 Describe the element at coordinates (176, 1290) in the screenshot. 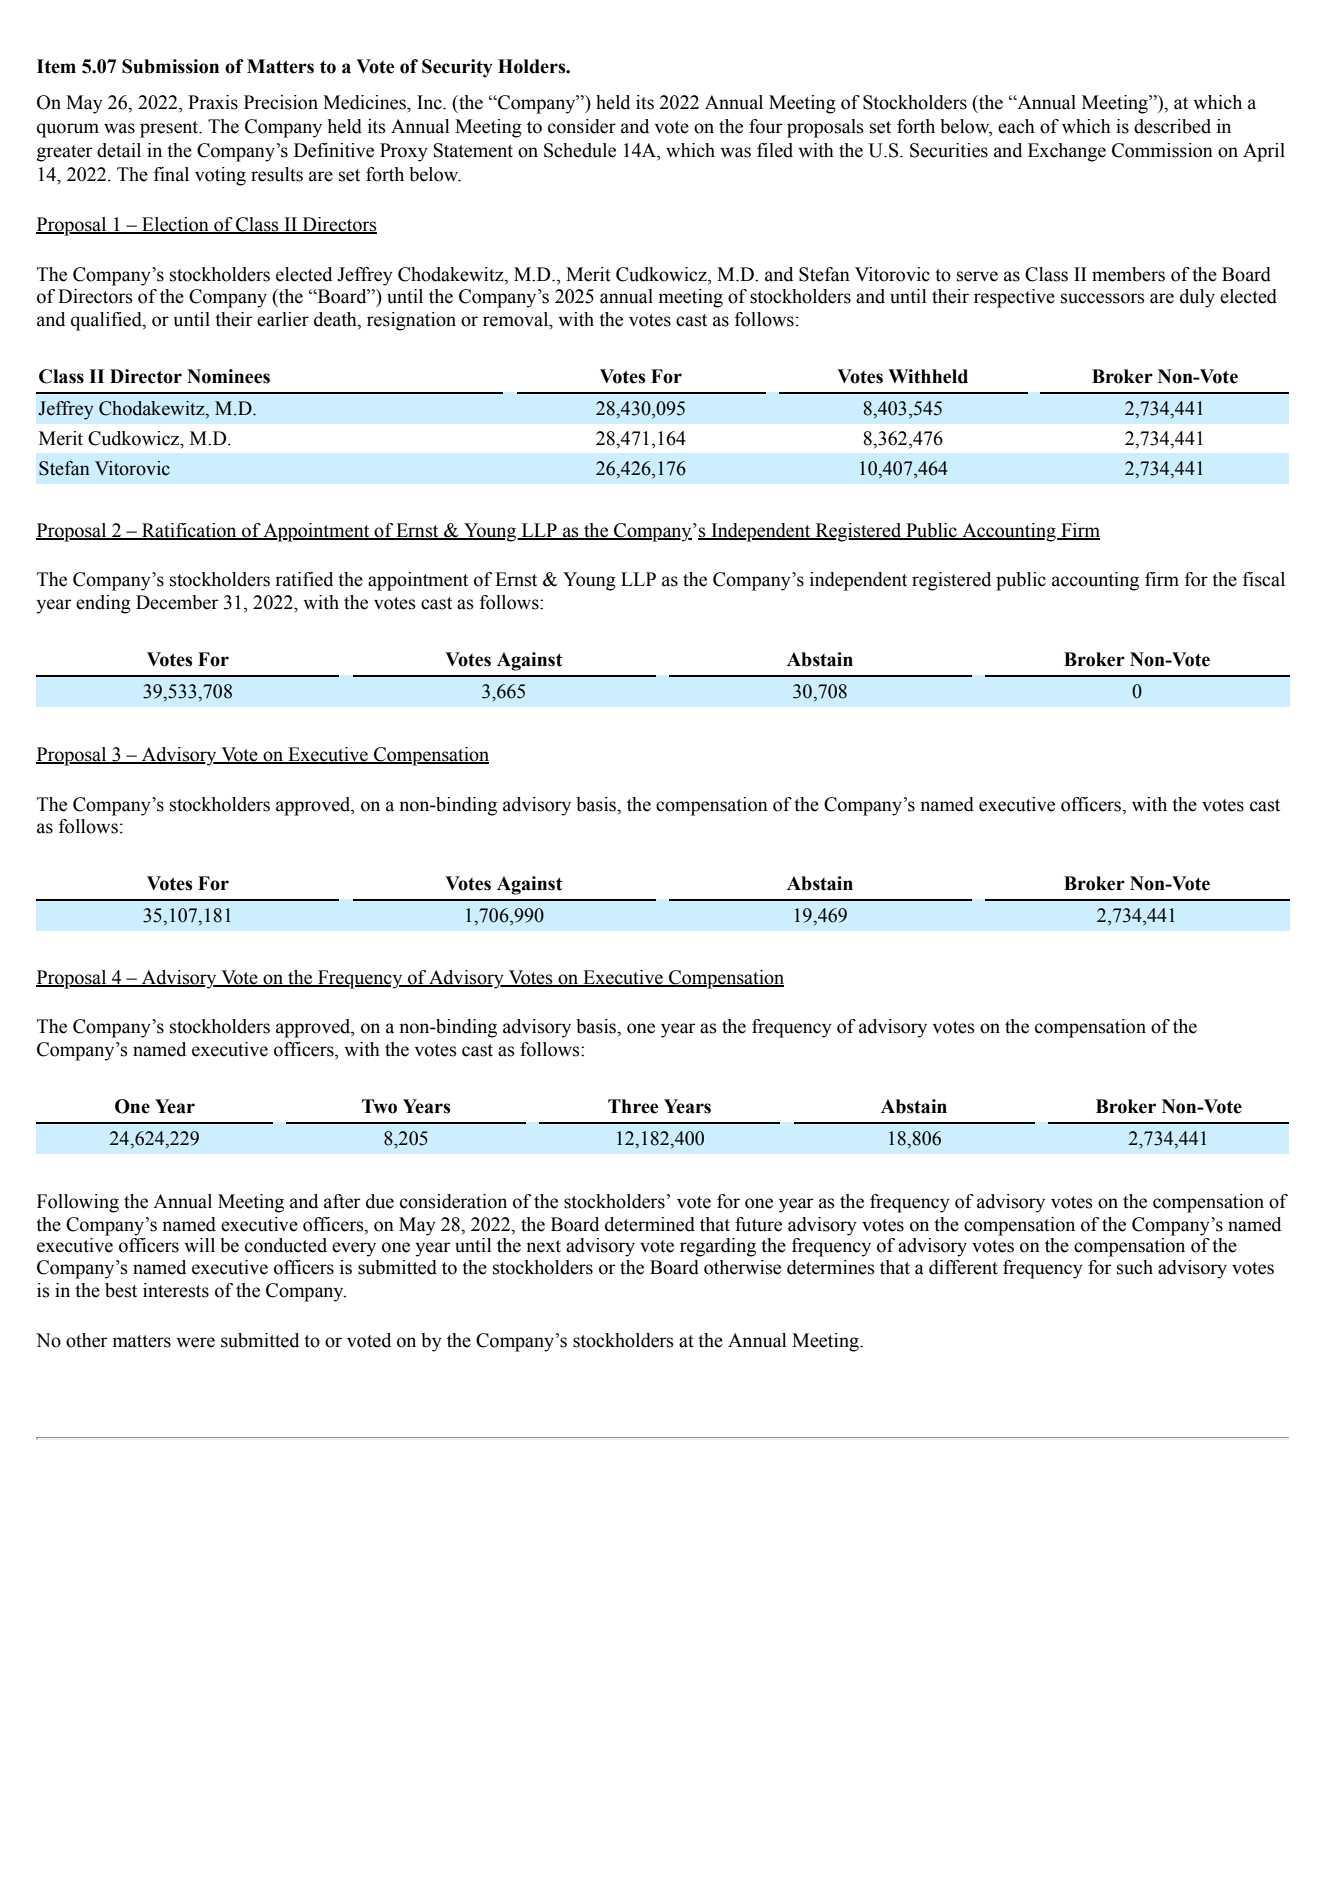

I see `interests` at that location.
